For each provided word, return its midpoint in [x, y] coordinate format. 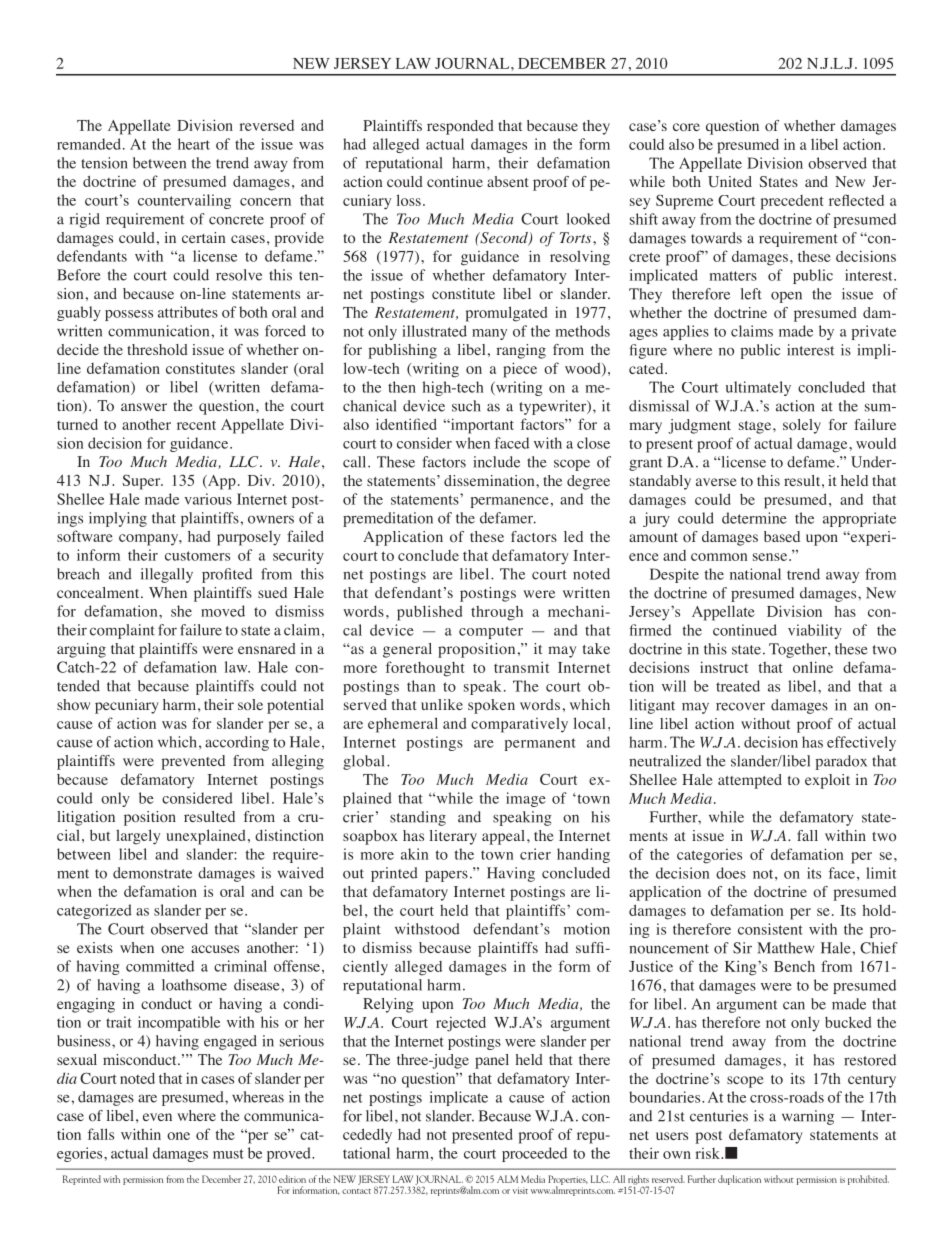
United [730, 181]
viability [815, 631]
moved [223, 611]
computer [491, 632]
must [228, 1154]
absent [508, 181]
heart [194, 144]
